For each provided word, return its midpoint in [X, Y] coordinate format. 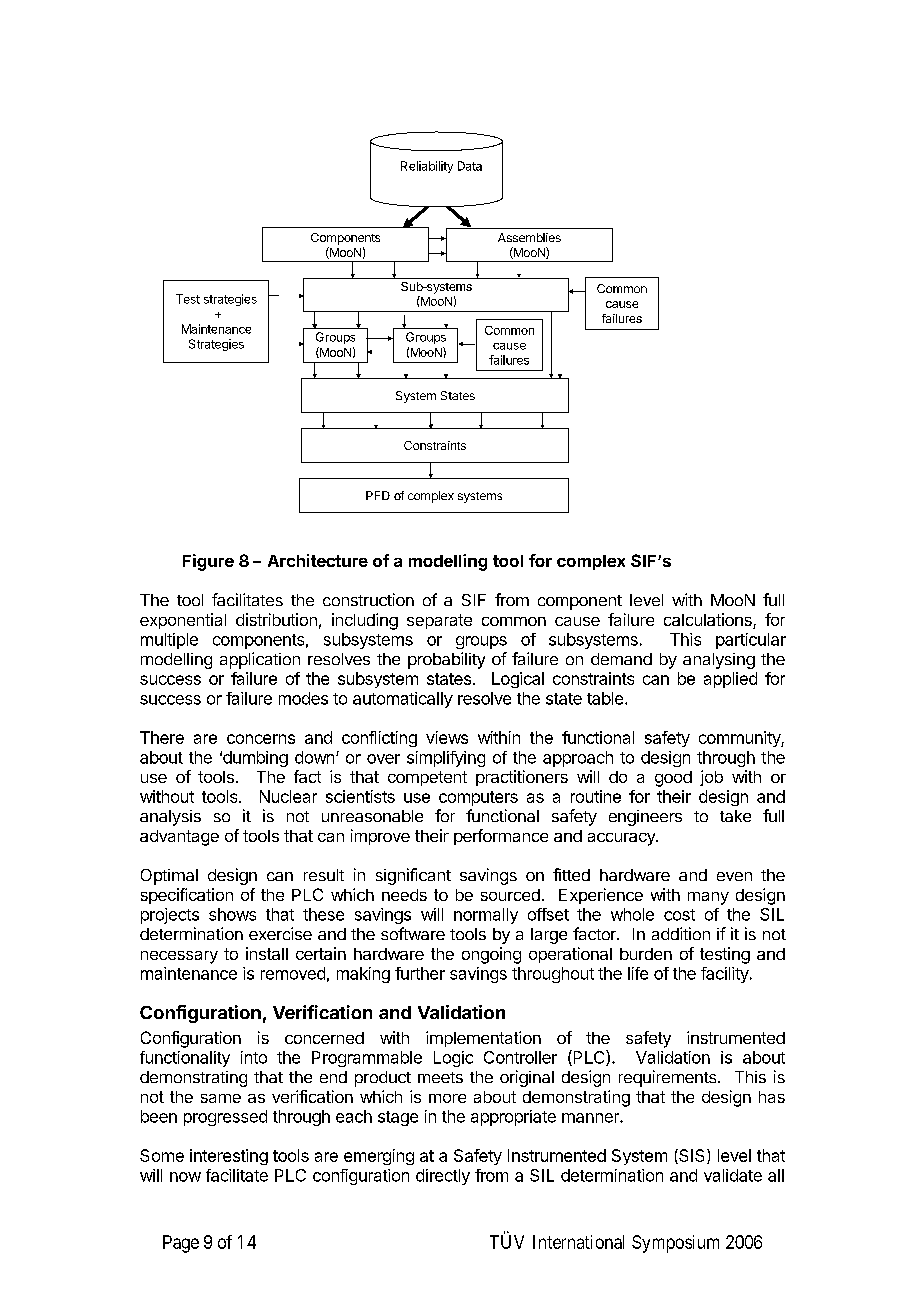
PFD [378, 495]
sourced [510, 895]
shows [232, 914]
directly [443, 1177]
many [708, 898]
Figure [208, 562]
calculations [709, 621]
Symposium [675, 1244]
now [185, 1177]
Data [470, 166]
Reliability [427, 167]
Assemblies [529, 237]
